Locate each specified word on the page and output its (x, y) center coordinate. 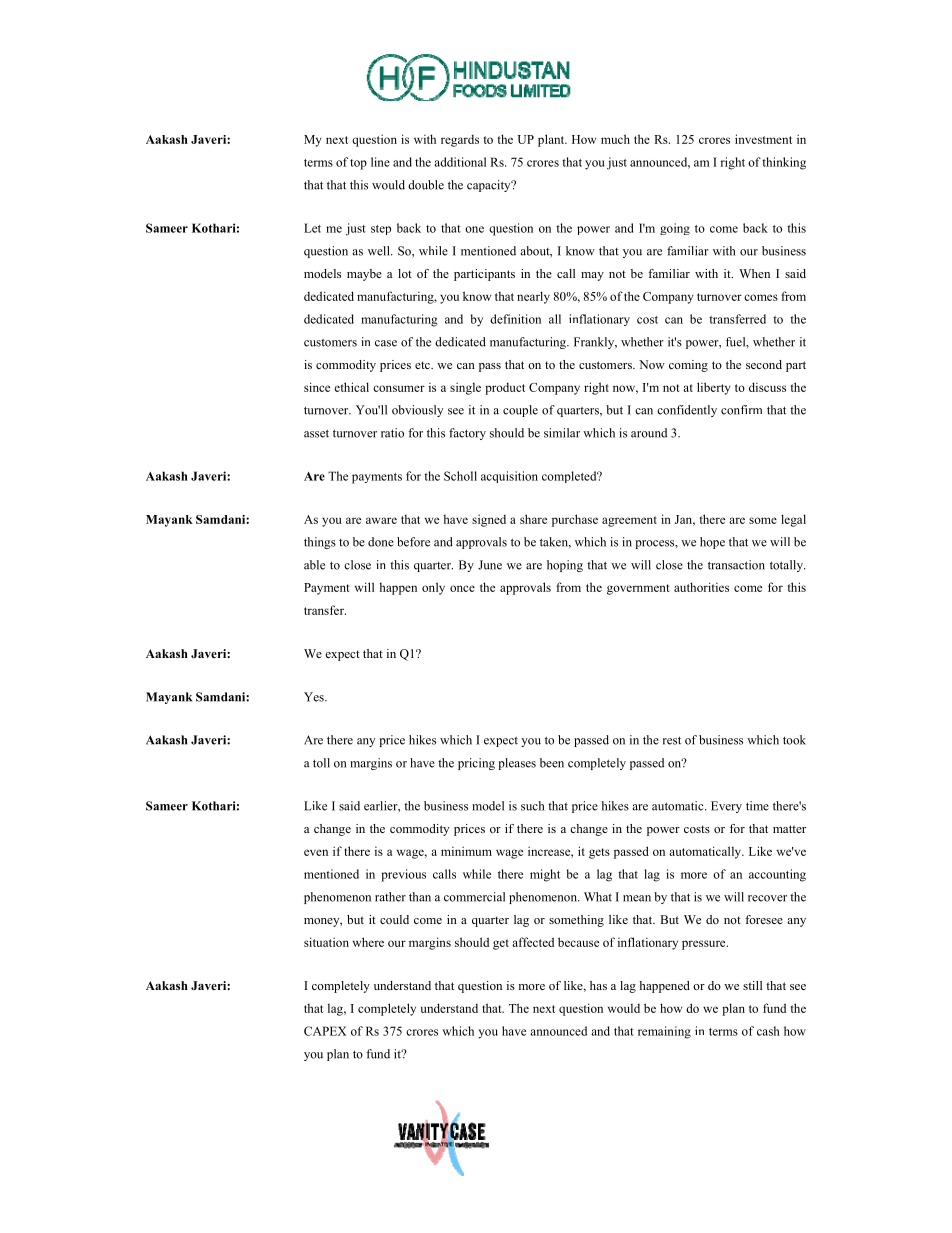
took (794, 740)
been (552, 763)
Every (726, 807)
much (615, 139)
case (386, 343)
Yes (315, 697)
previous (403, 875)
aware (381, 520)
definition (515, 319)
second (764, 364)
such (532, 806)
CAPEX (325, 1031)
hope (712, 543)
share (533, 519)
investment (763, 139)
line (380, 162)
